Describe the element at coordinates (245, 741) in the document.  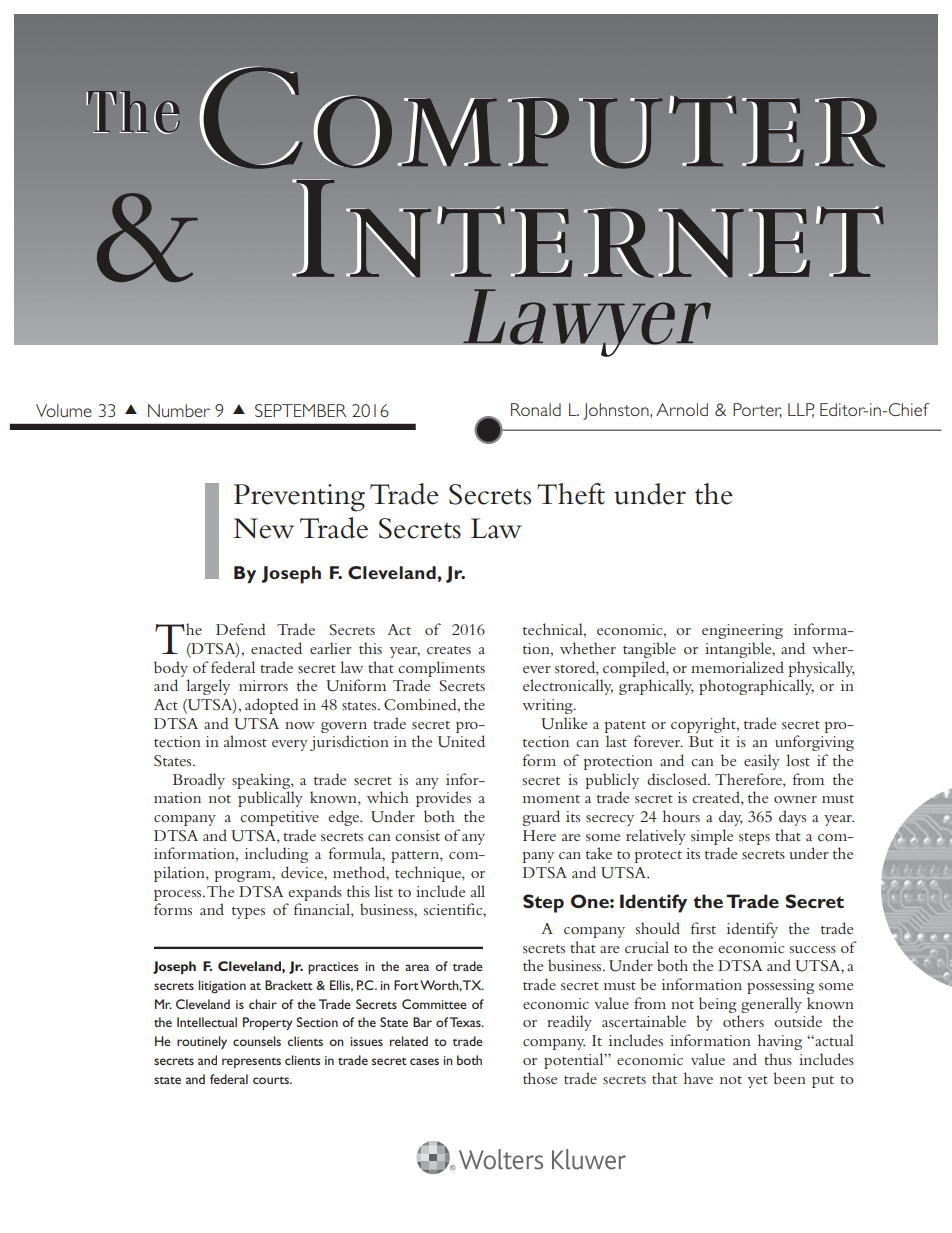
I see `almost` at that location.
